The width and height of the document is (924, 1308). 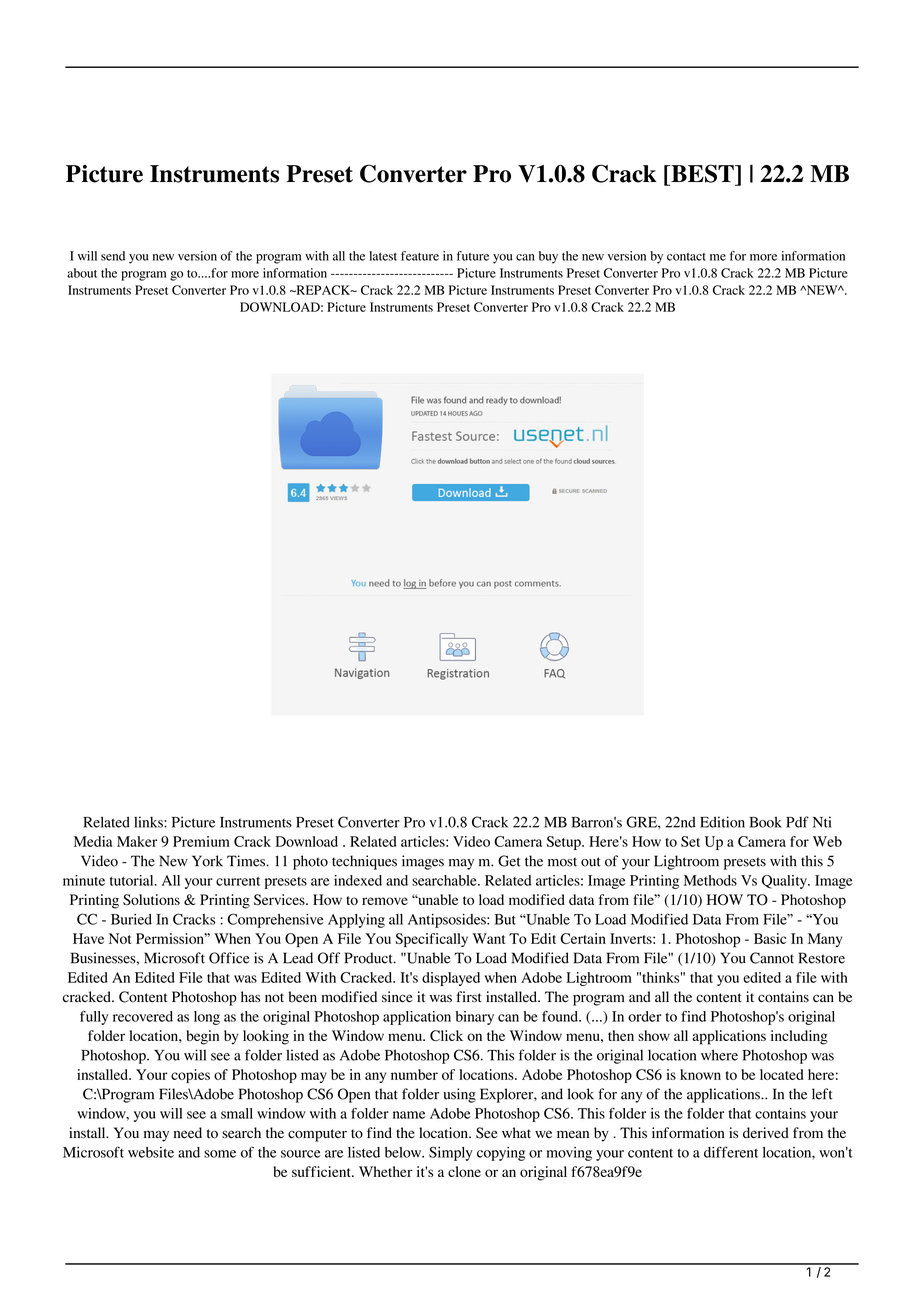 I want to click on future, so click(x=473, y=256).
